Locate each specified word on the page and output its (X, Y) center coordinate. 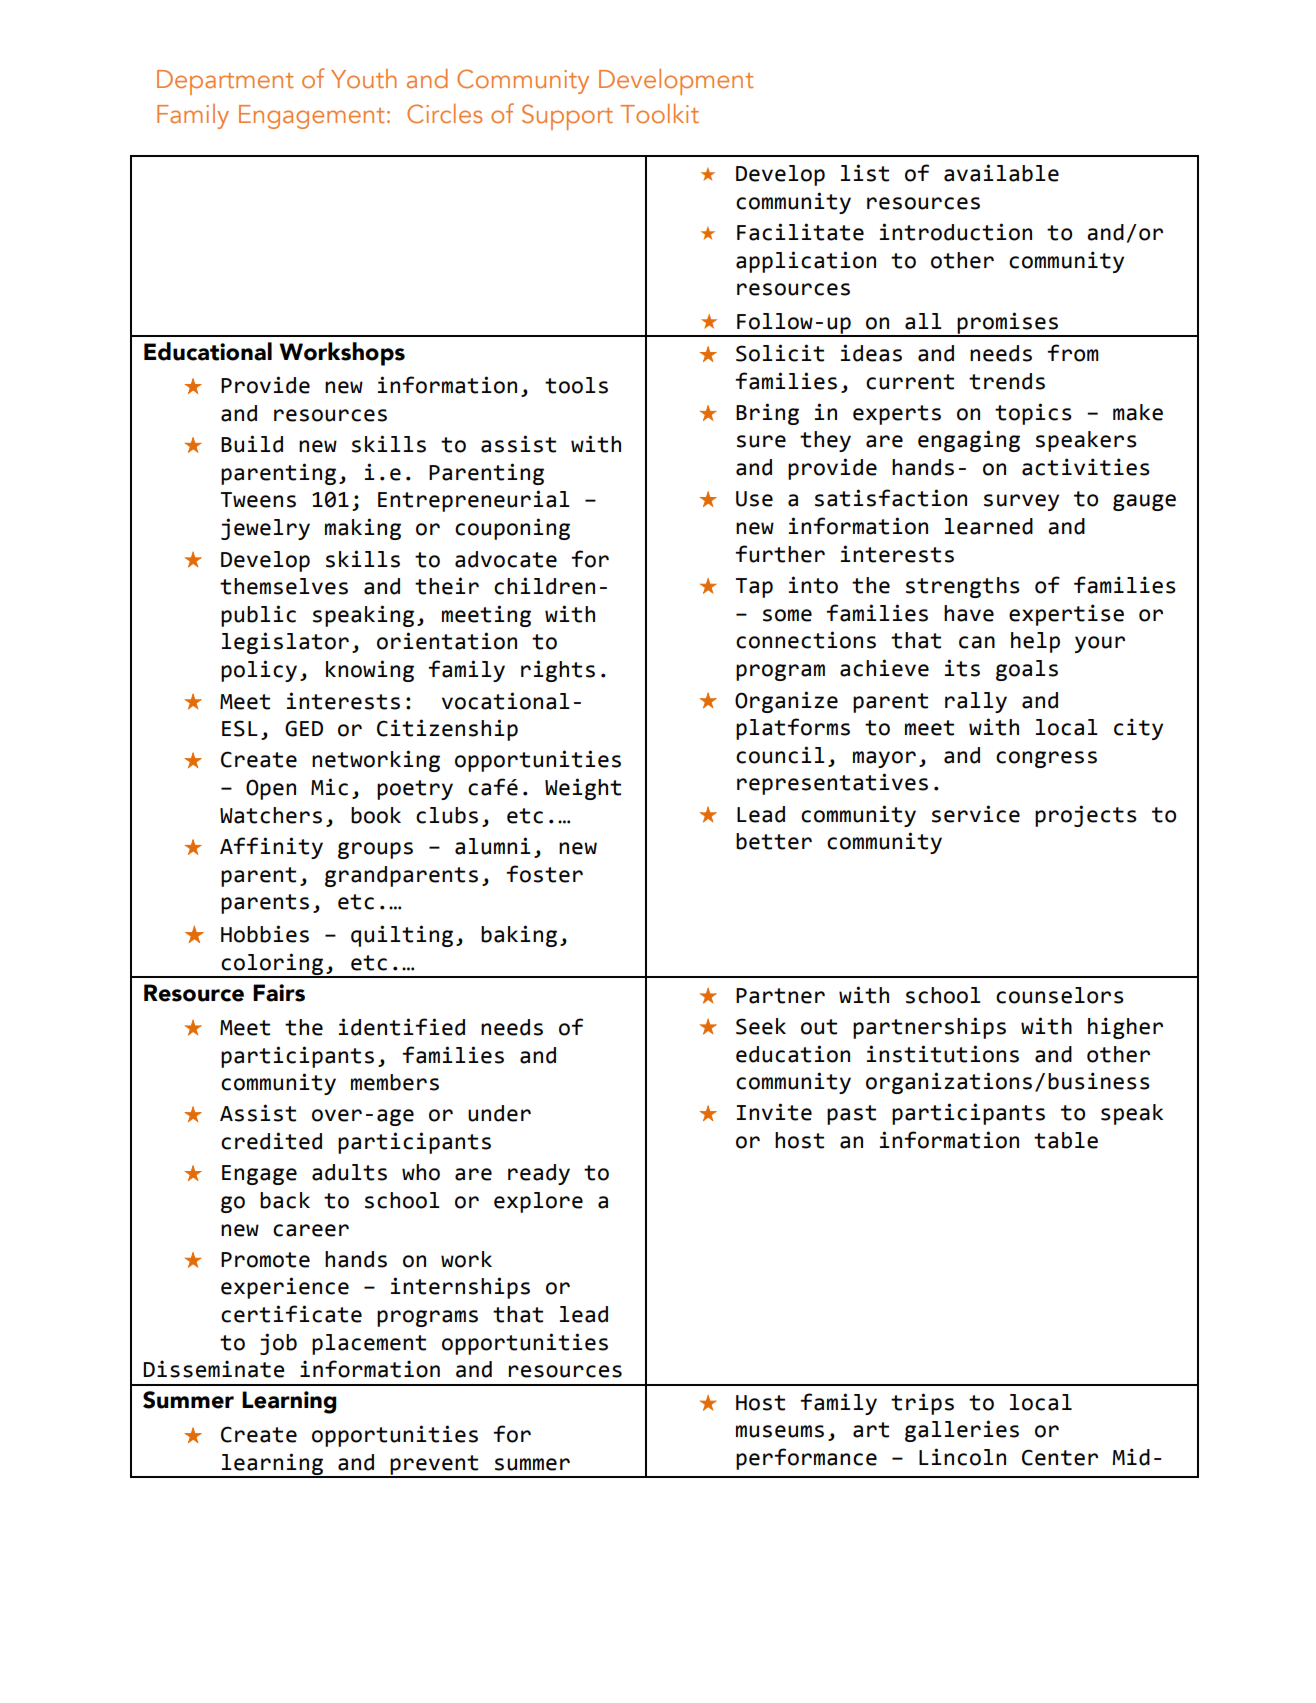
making (363, 529)
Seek (761, 1026)
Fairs (279, 993)
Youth (363, 79)
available (1001, 173)
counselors (1060, 995)
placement (369, 1344)
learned (989, 526)
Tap (754, 588)
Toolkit (659, 114)
